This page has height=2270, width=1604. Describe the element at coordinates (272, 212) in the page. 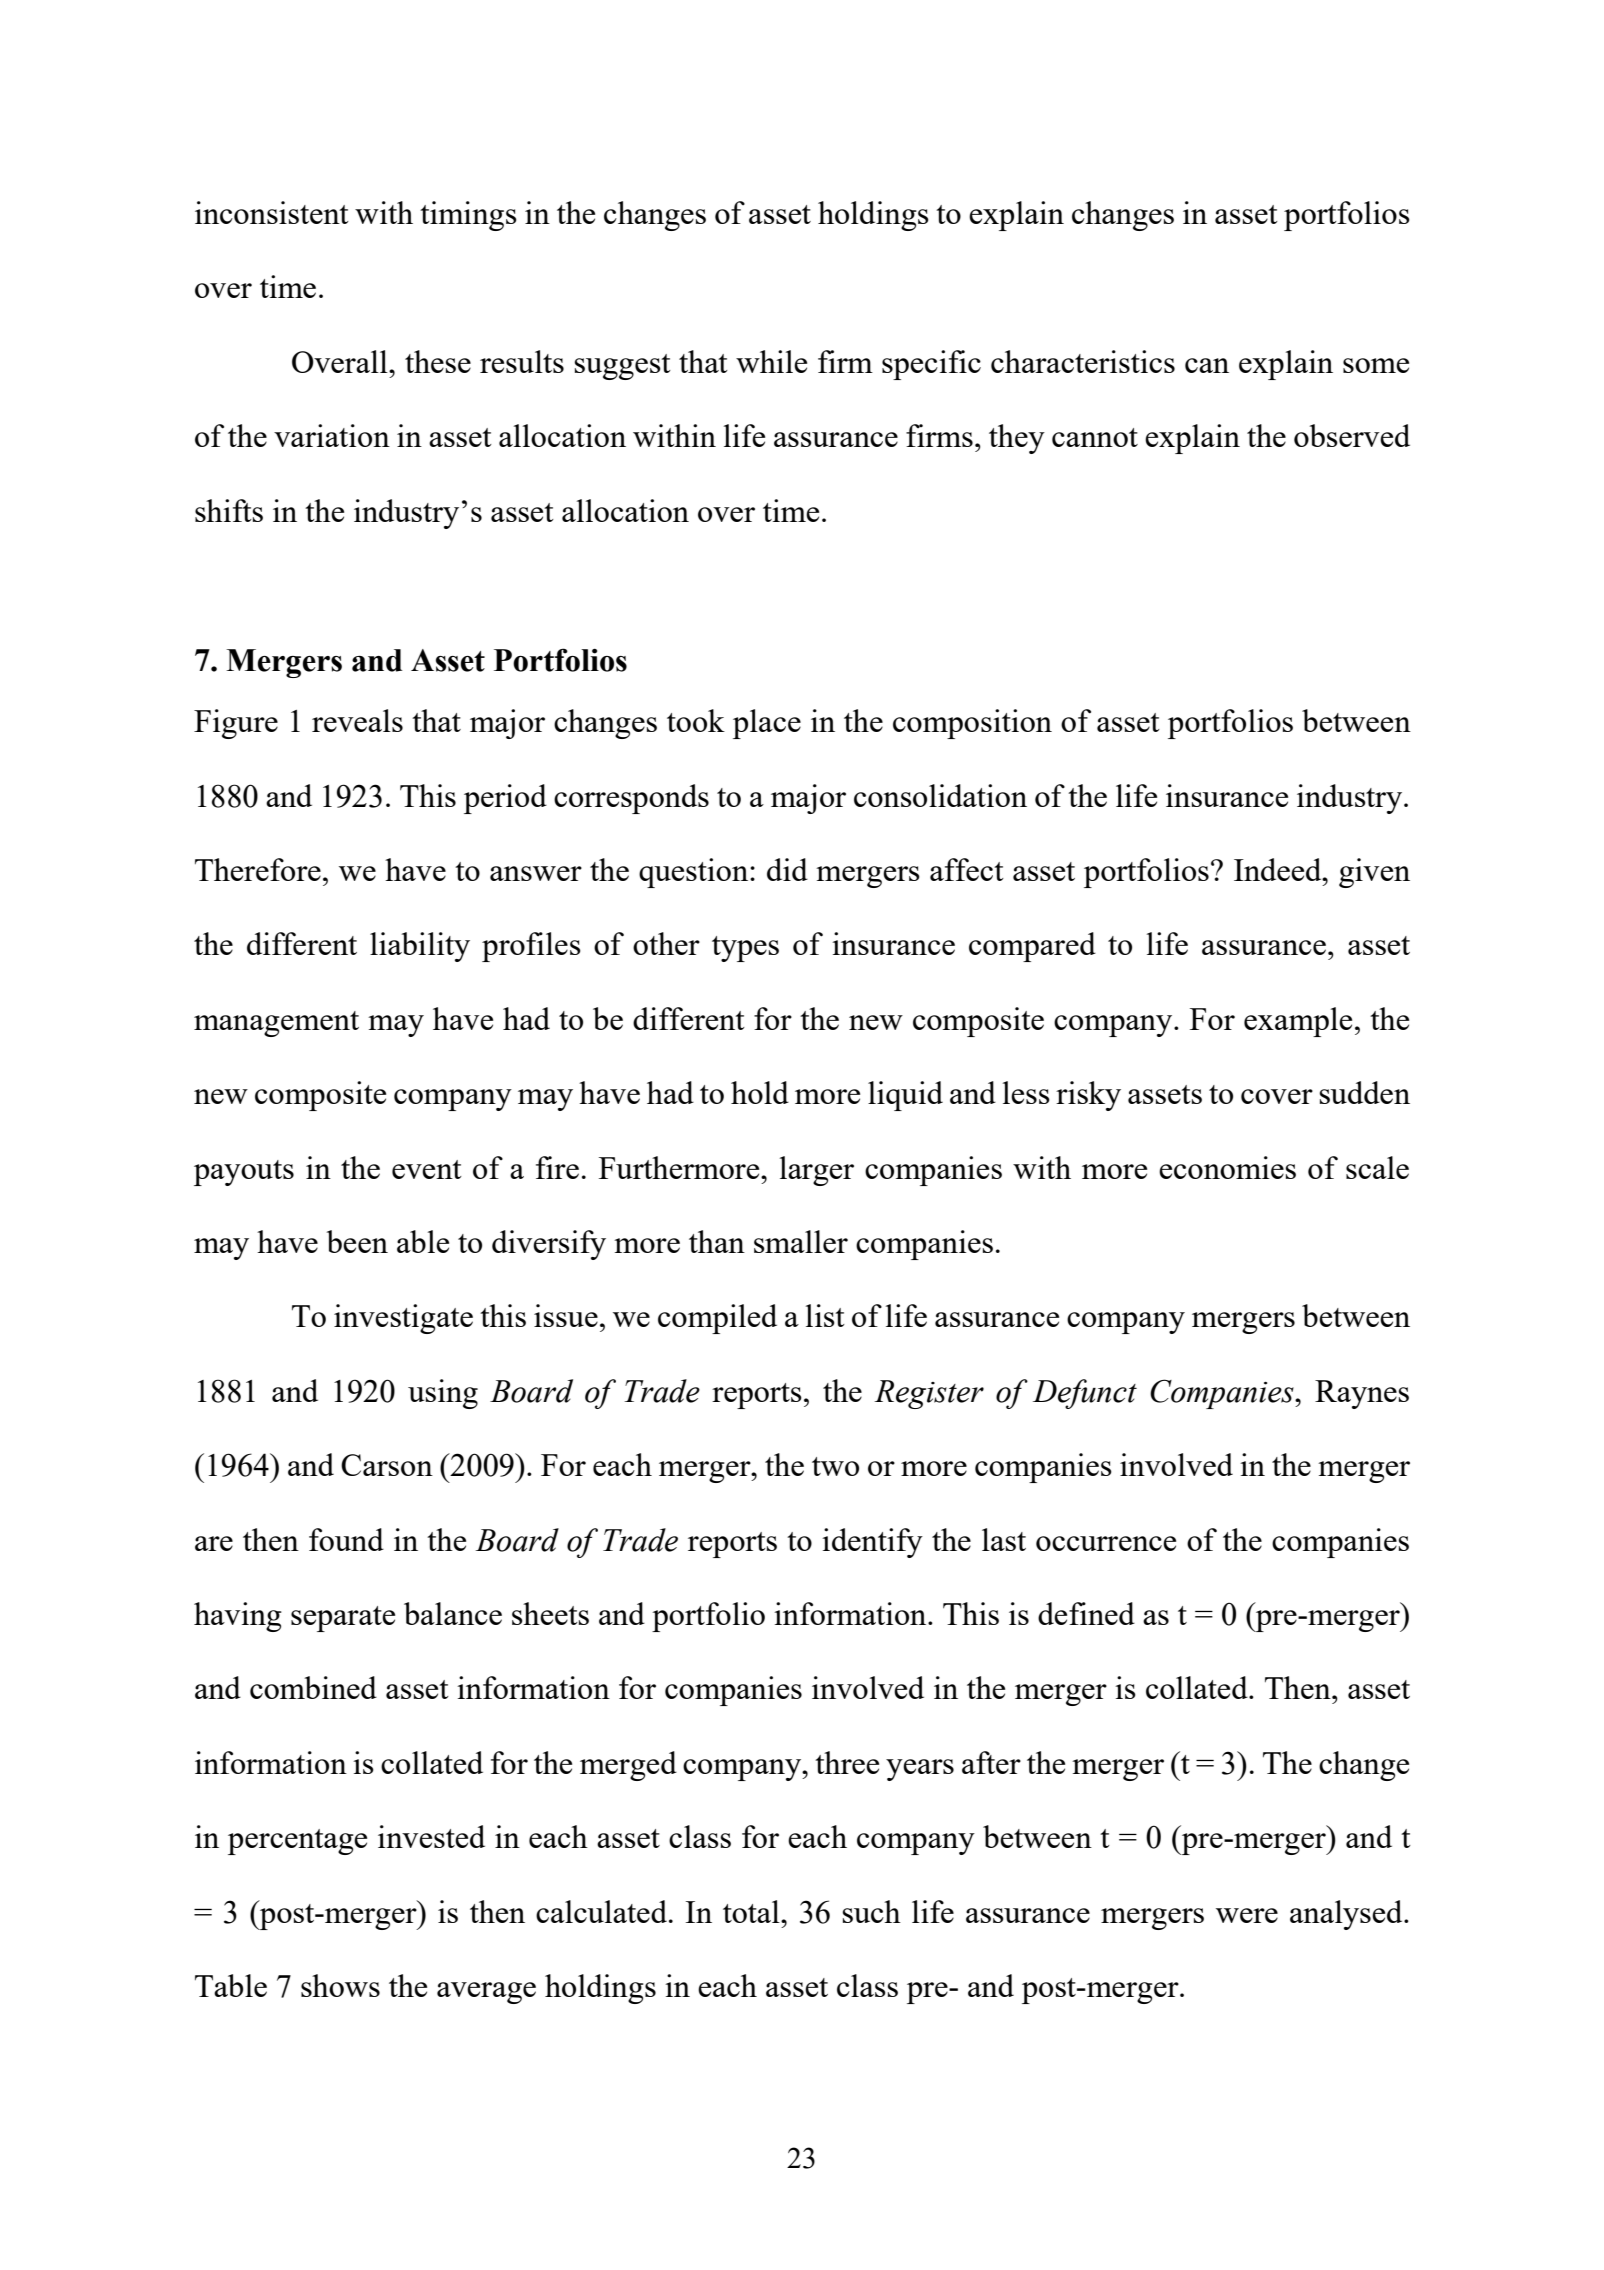

I see `inconsistent` at that location.
